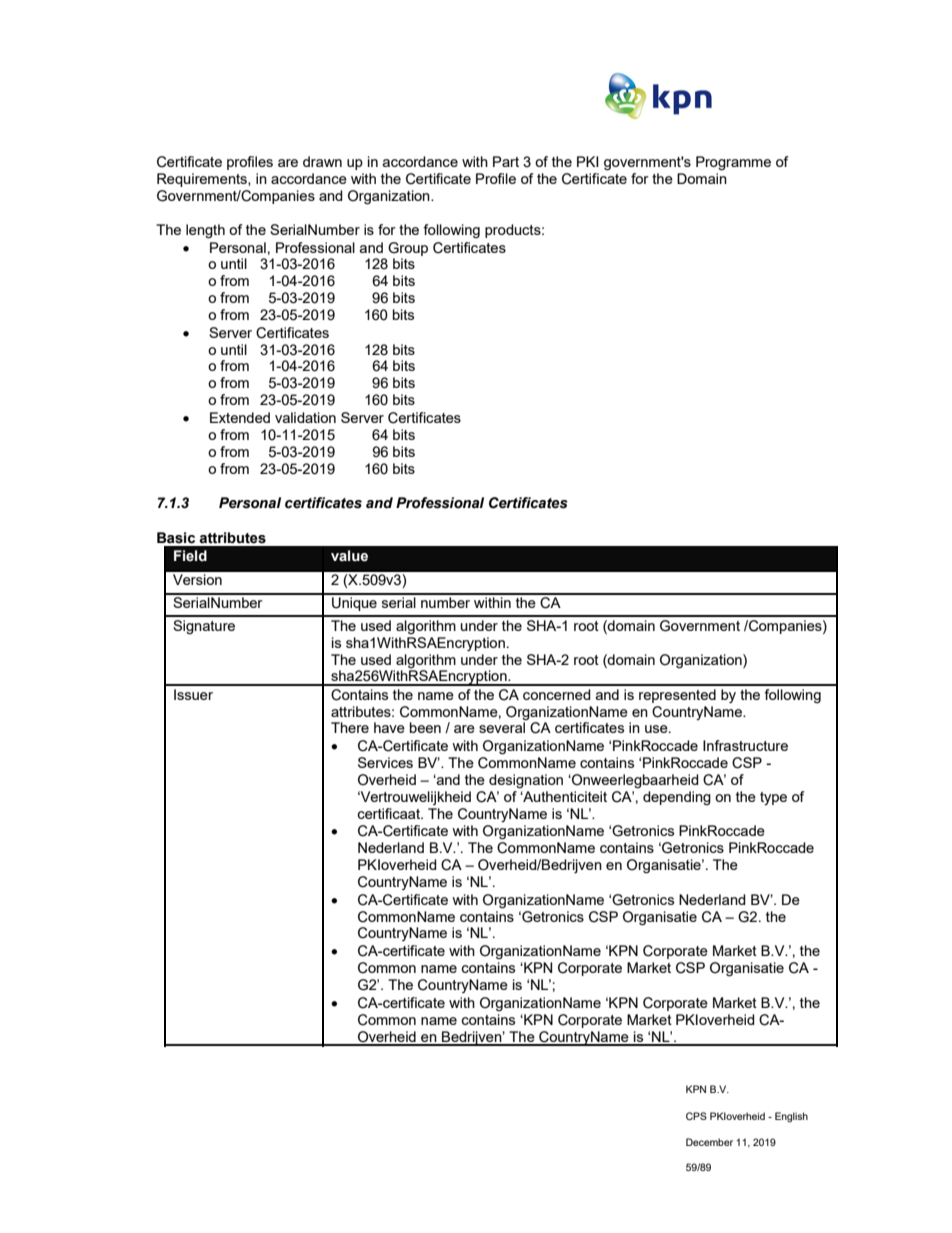 The height and width of the screenshot is (1233, 952). I want to click on Programme, so click(733, 163).
